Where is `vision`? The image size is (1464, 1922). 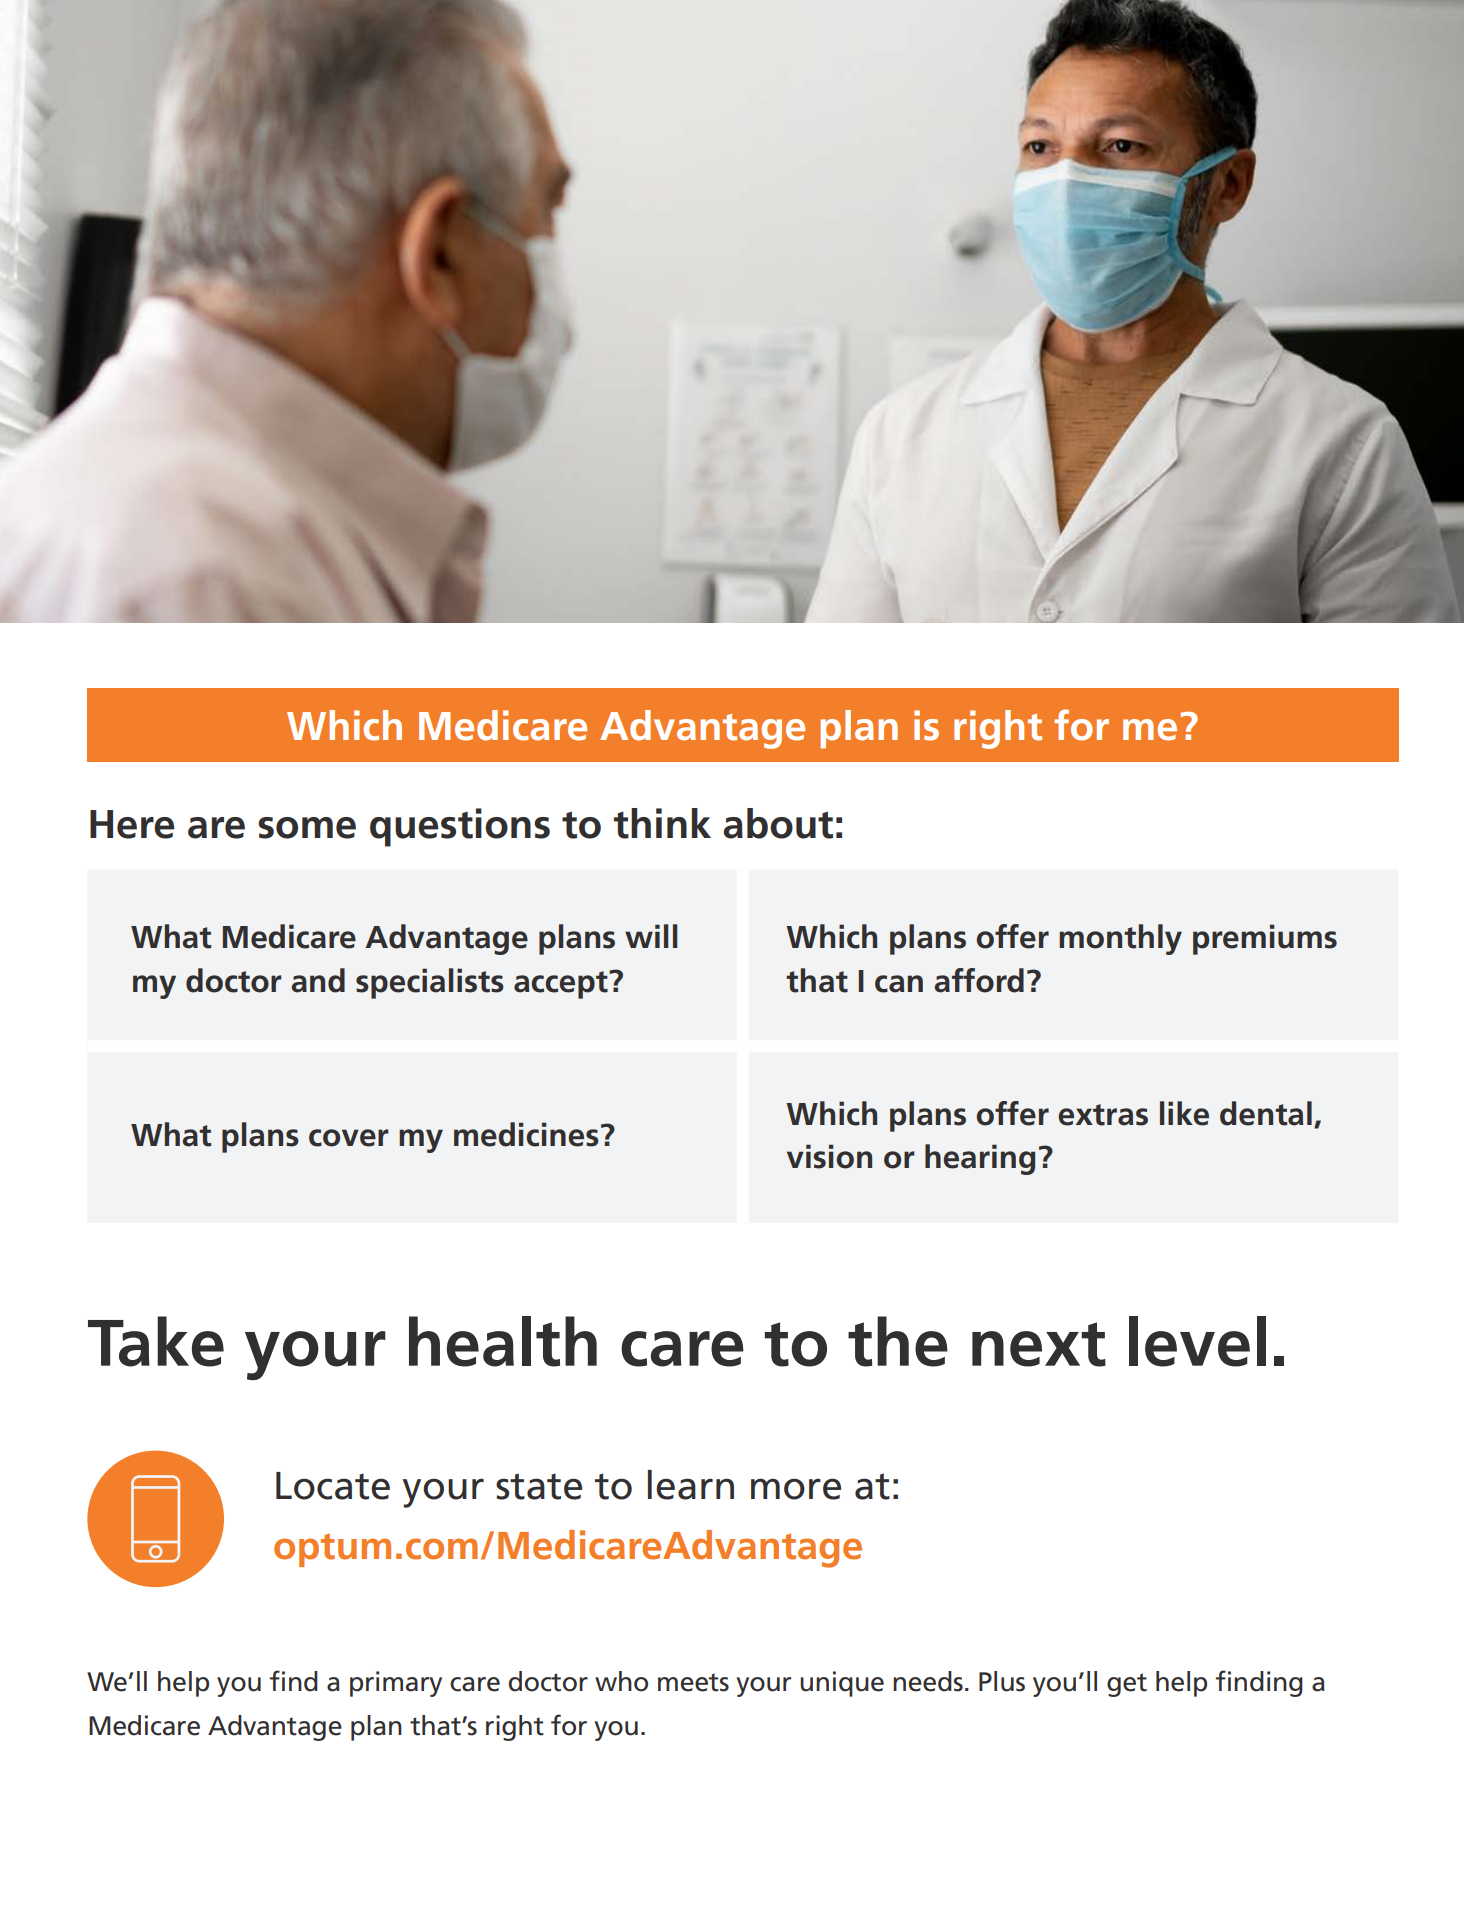 vision is located at coordinates (829, 1156).
